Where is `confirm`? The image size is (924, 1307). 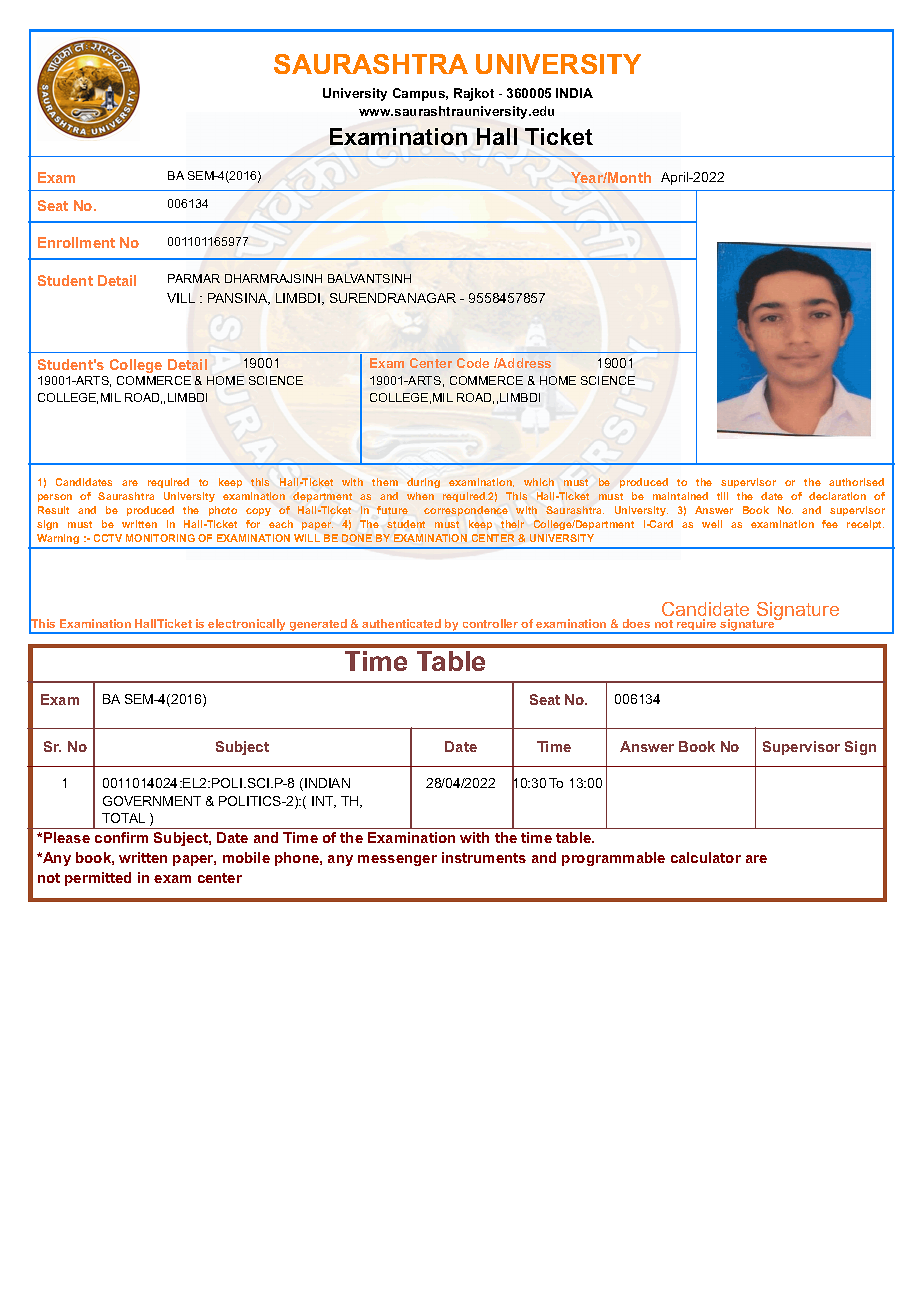
confirm is located at coordinates (121, 837).
